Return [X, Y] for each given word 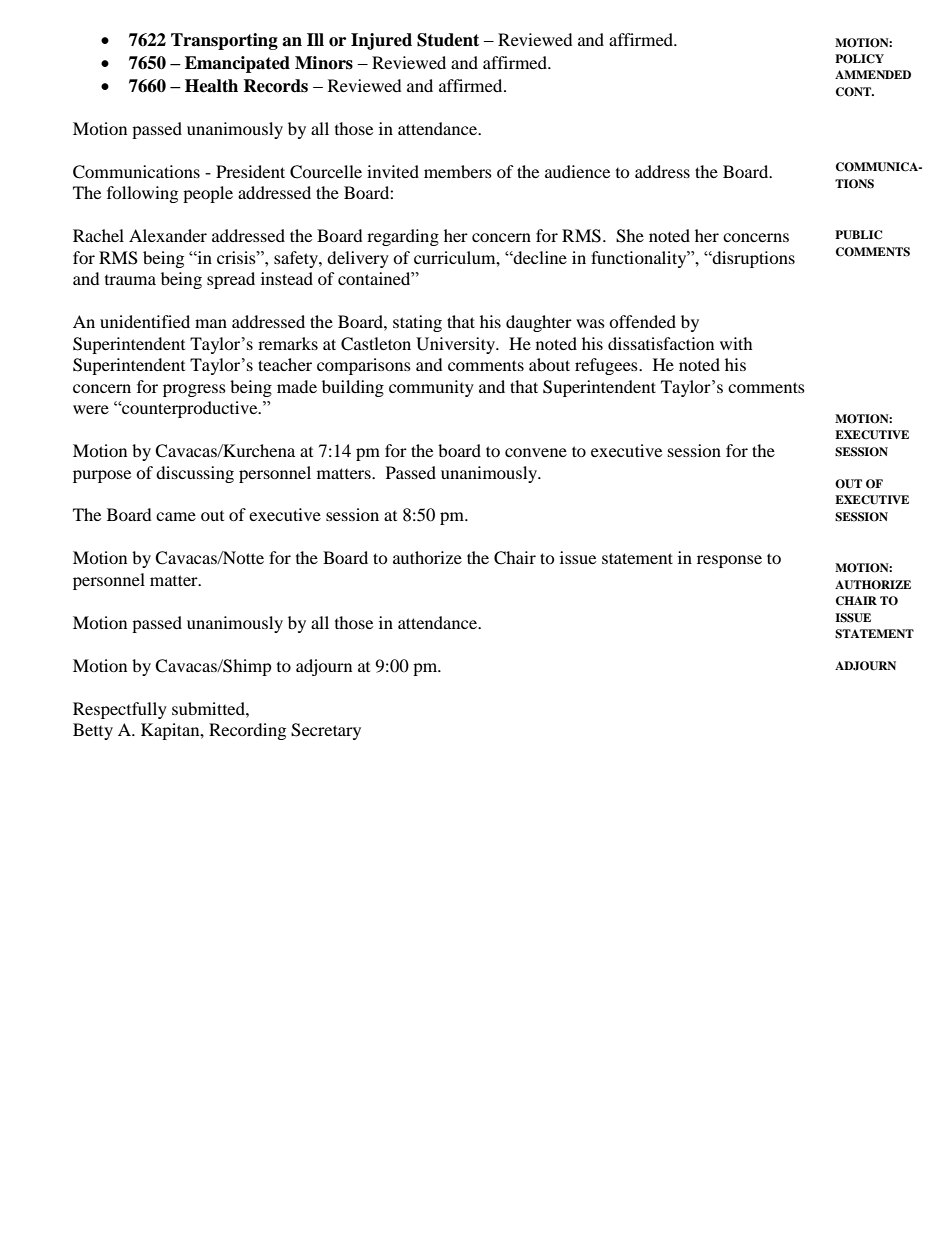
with [736, 343]
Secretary [326, 731]
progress [194, 390]
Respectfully [120, 710]
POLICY [859, 59]
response [729, 561]
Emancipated [237, 64]
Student [448, 40]
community [431, 388]
